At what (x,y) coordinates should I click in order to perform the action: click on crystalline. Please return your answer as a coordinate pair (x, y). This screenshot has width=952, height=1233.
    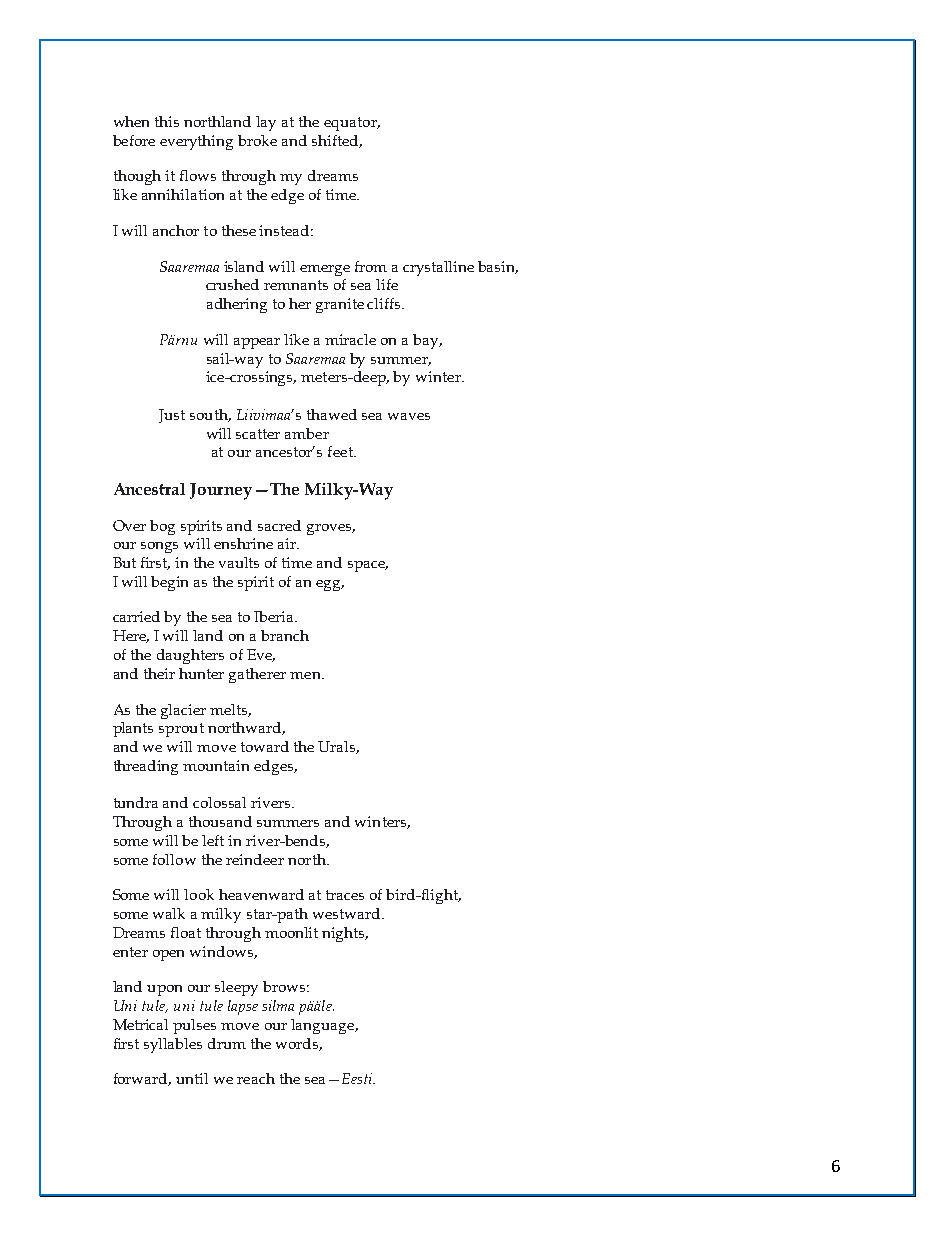
    Looking at the image, I should click on (438, 268).
